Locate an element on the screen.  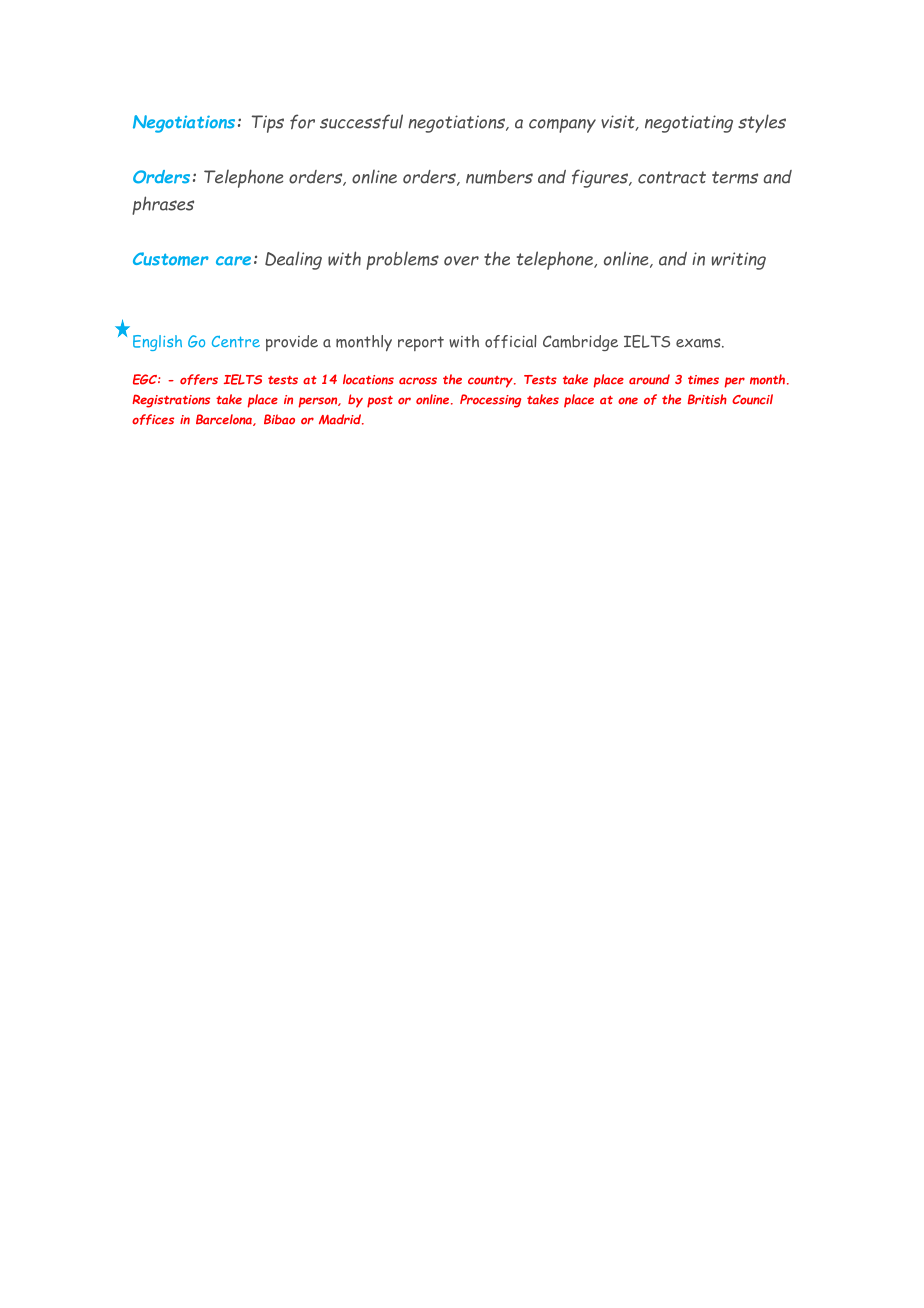
Tips is located at coordinates (268, 124).
